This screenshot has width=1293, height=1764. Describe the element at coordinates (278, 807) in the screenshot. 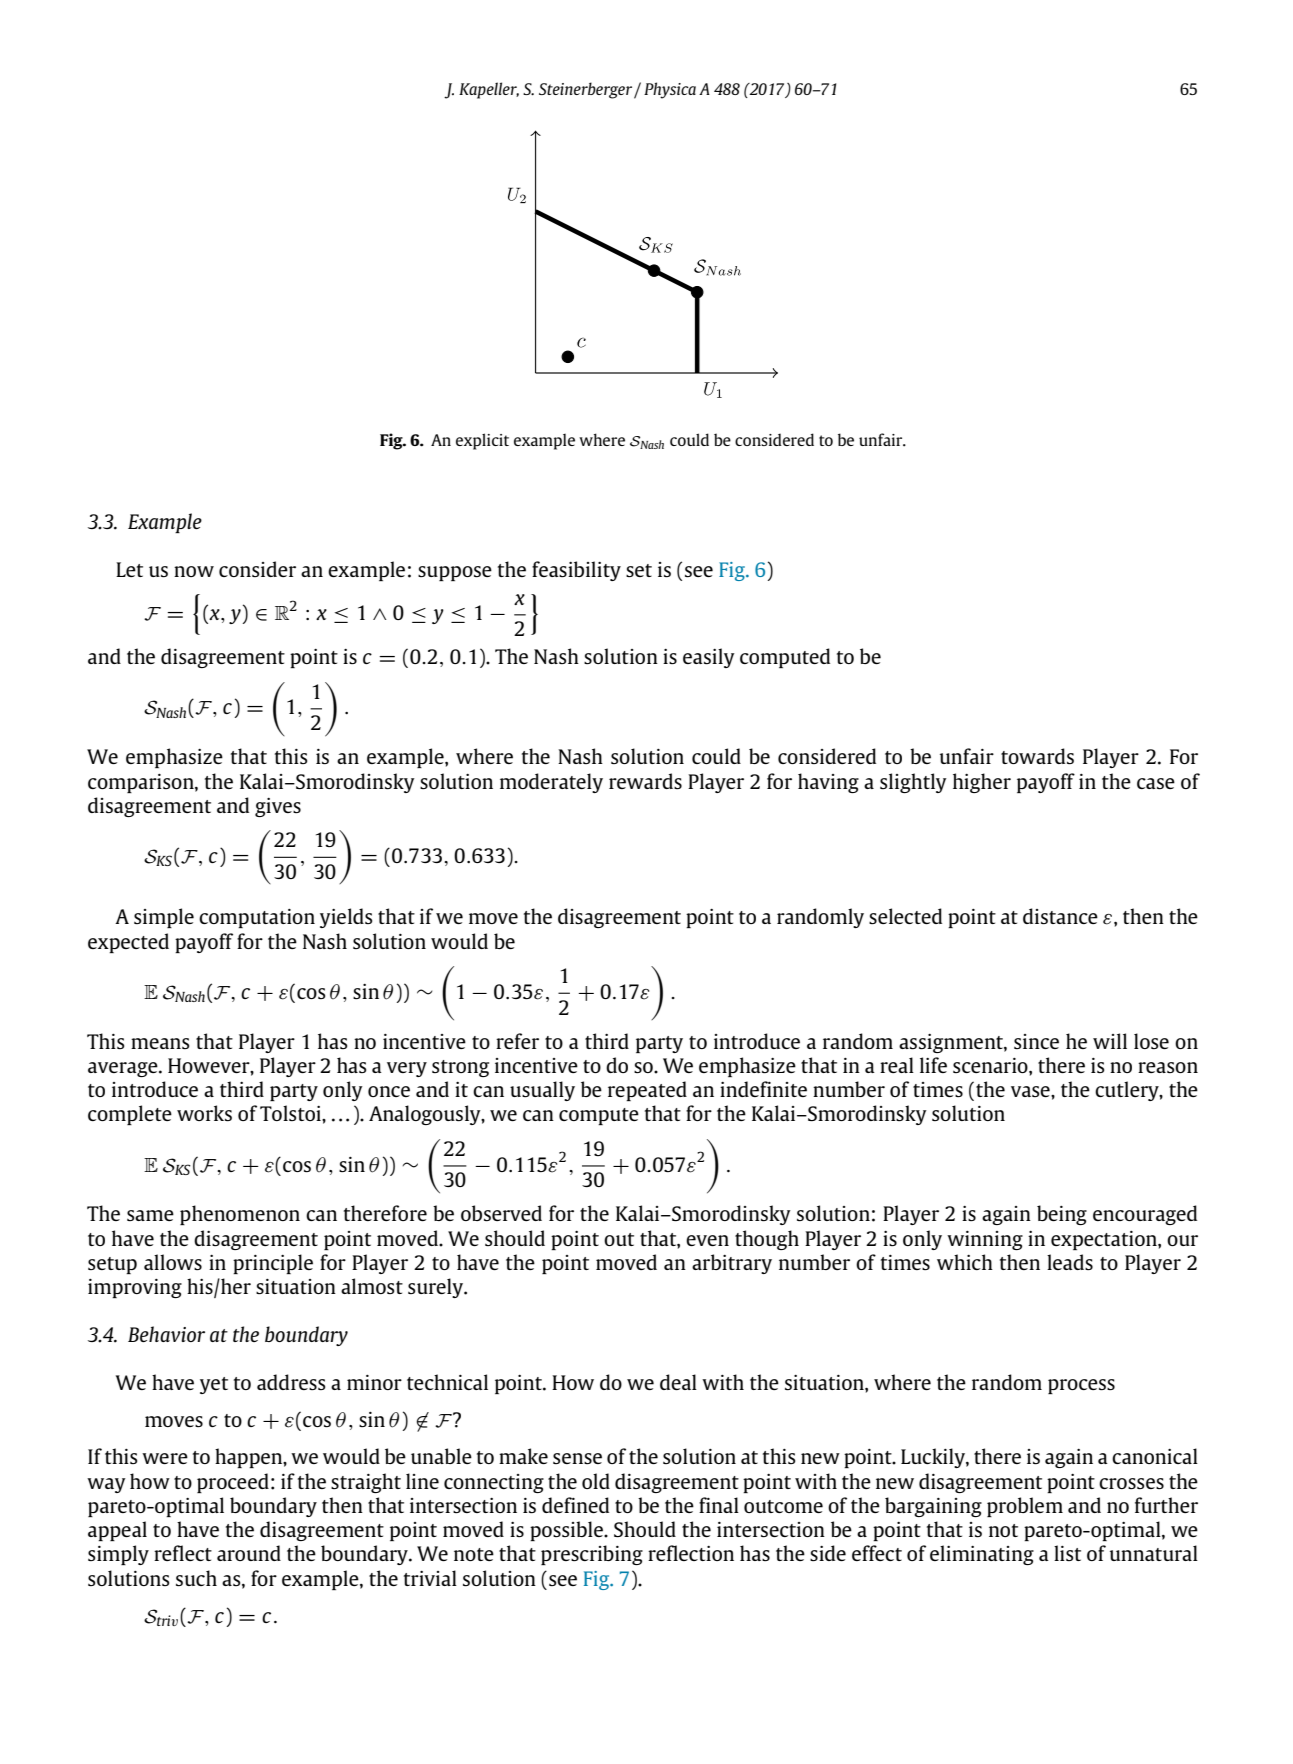

I see `gives` at that location.
